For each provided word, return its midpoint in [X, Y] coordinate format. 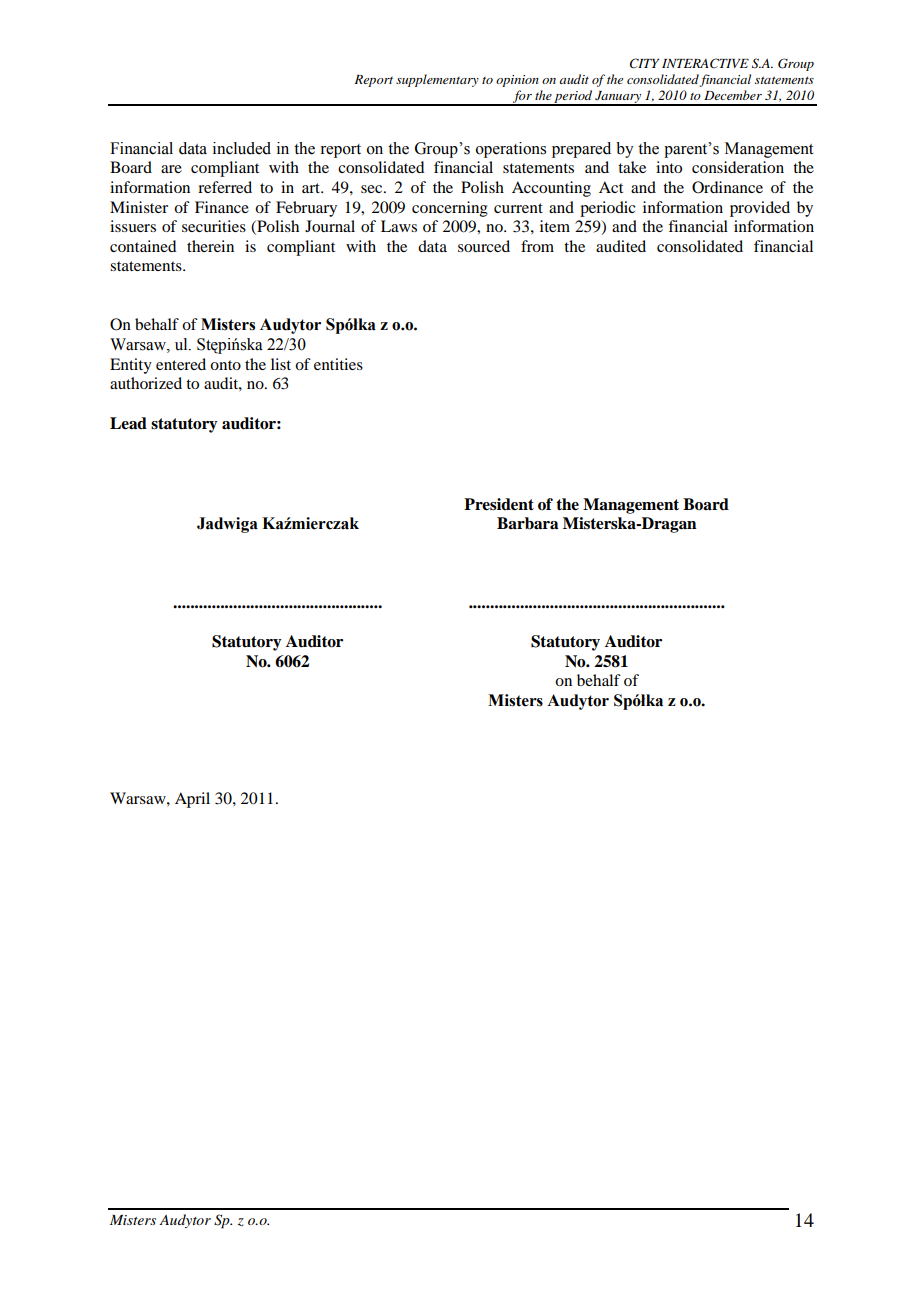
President [499, 504]
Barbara [527, 523]
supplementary [437, 80]
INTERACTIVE [705, 63]
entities [338, 364]
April [192, 800]
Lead [128, 423]
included [242, 148]
